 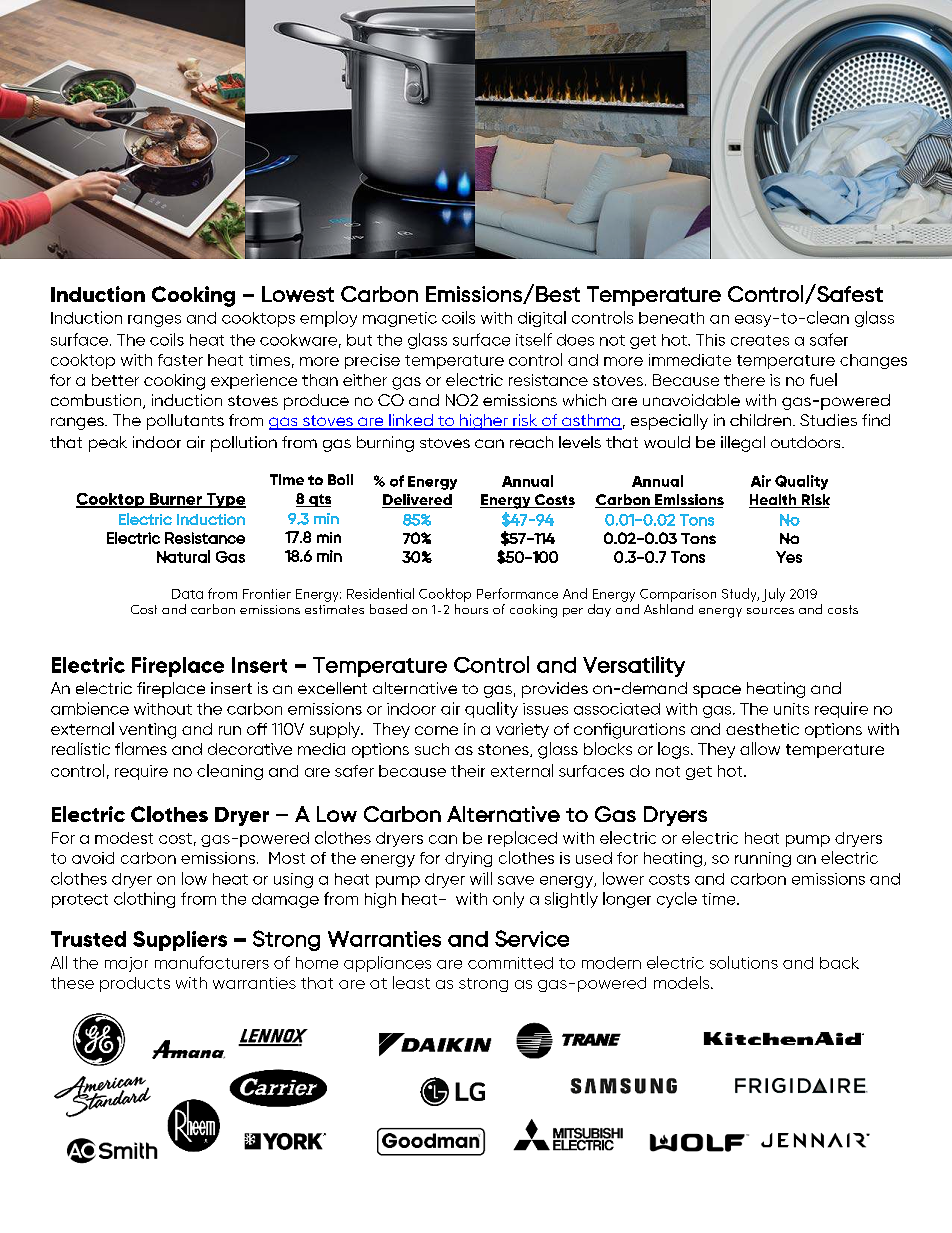 I want to click on committed, so click(x=510, y=963).
